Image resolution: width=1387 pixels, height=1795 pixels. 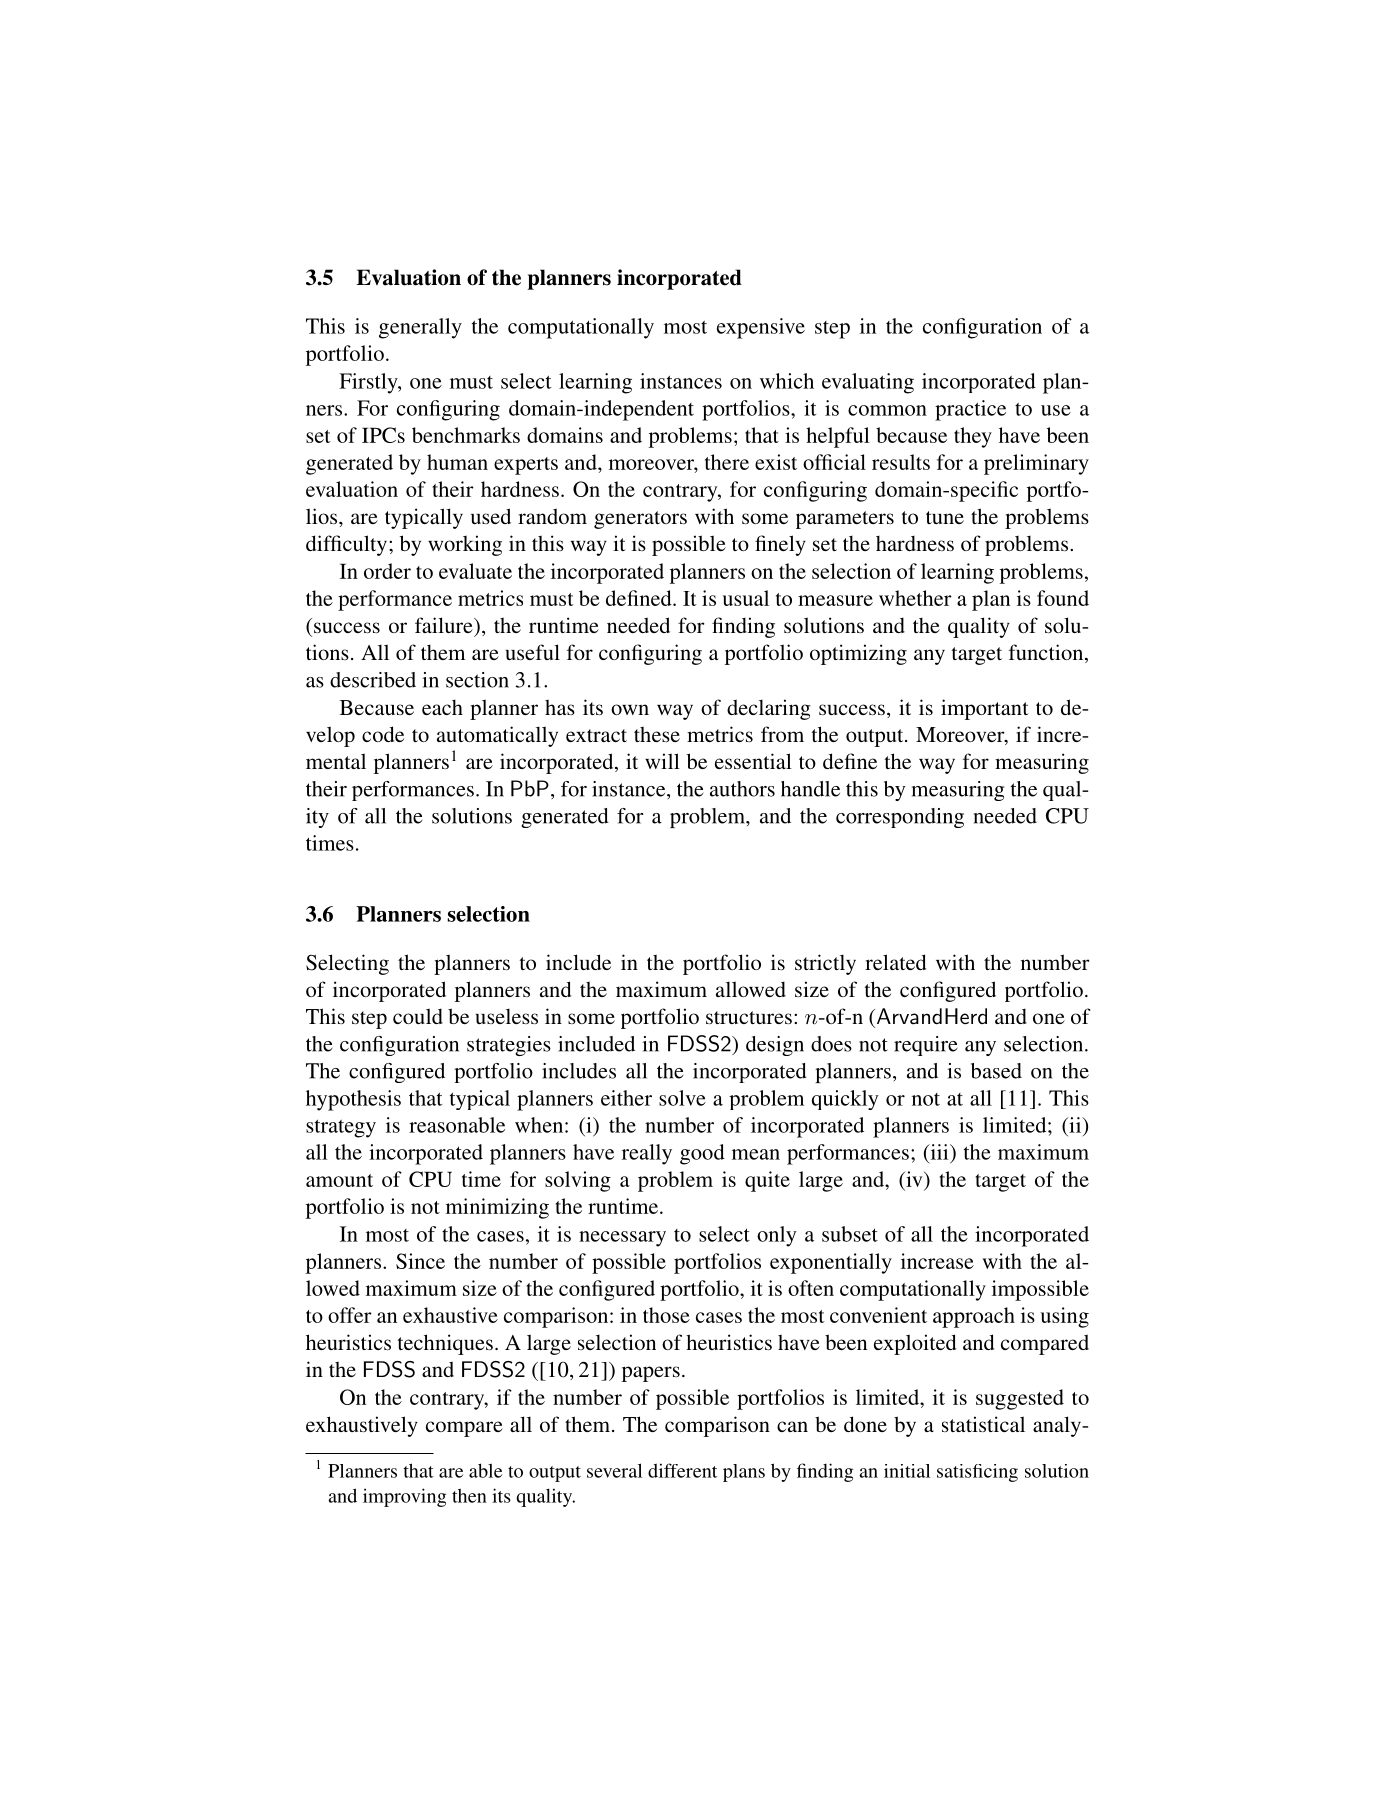 What do you see at coordinates (939, 1152) in the page?
I see `iii` at bounding box center [939, 1152].
